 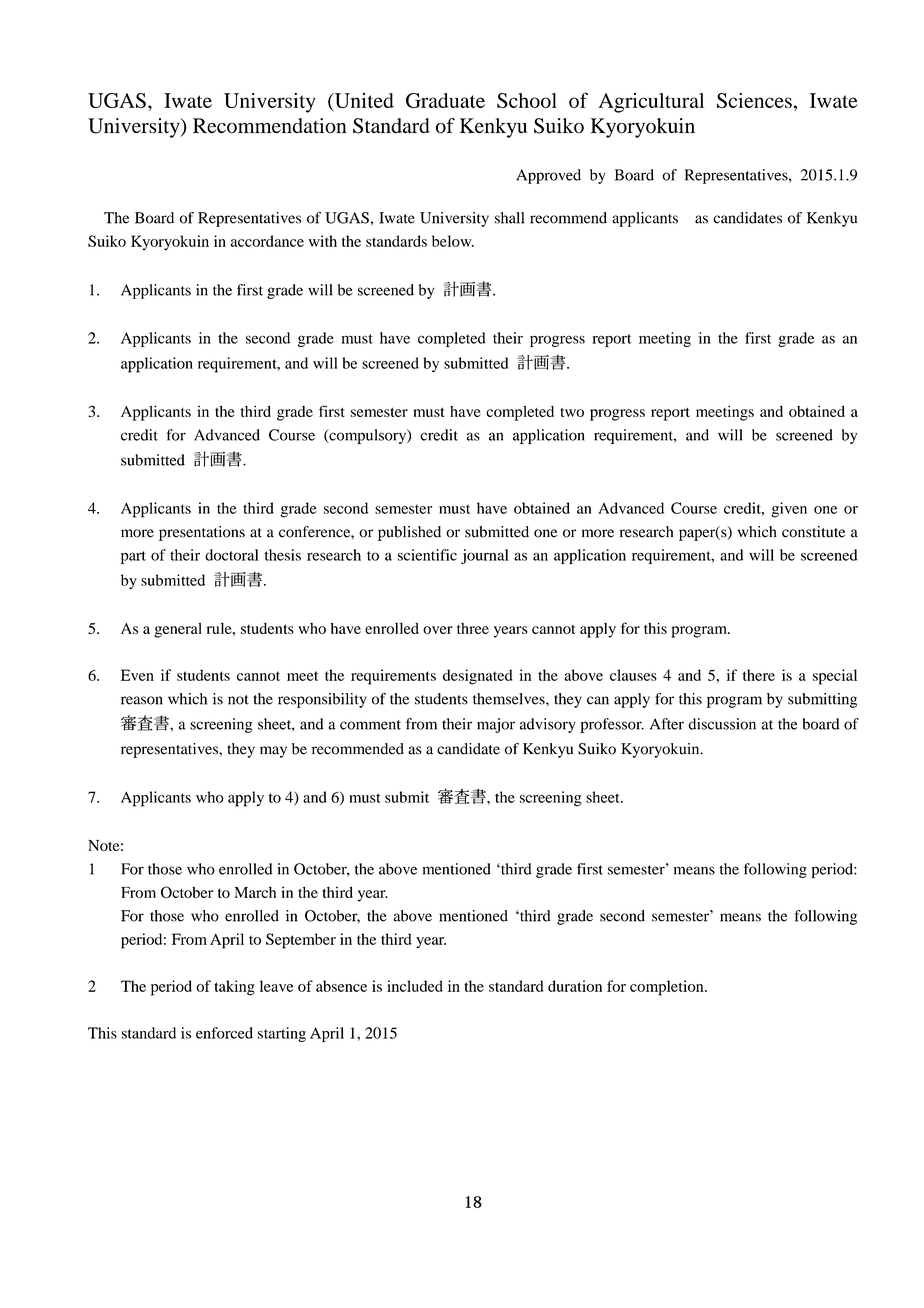 What do you see at coordinates (267, 241) in the screenshot?
I see `accordance` at bounding box center [267, 241].
